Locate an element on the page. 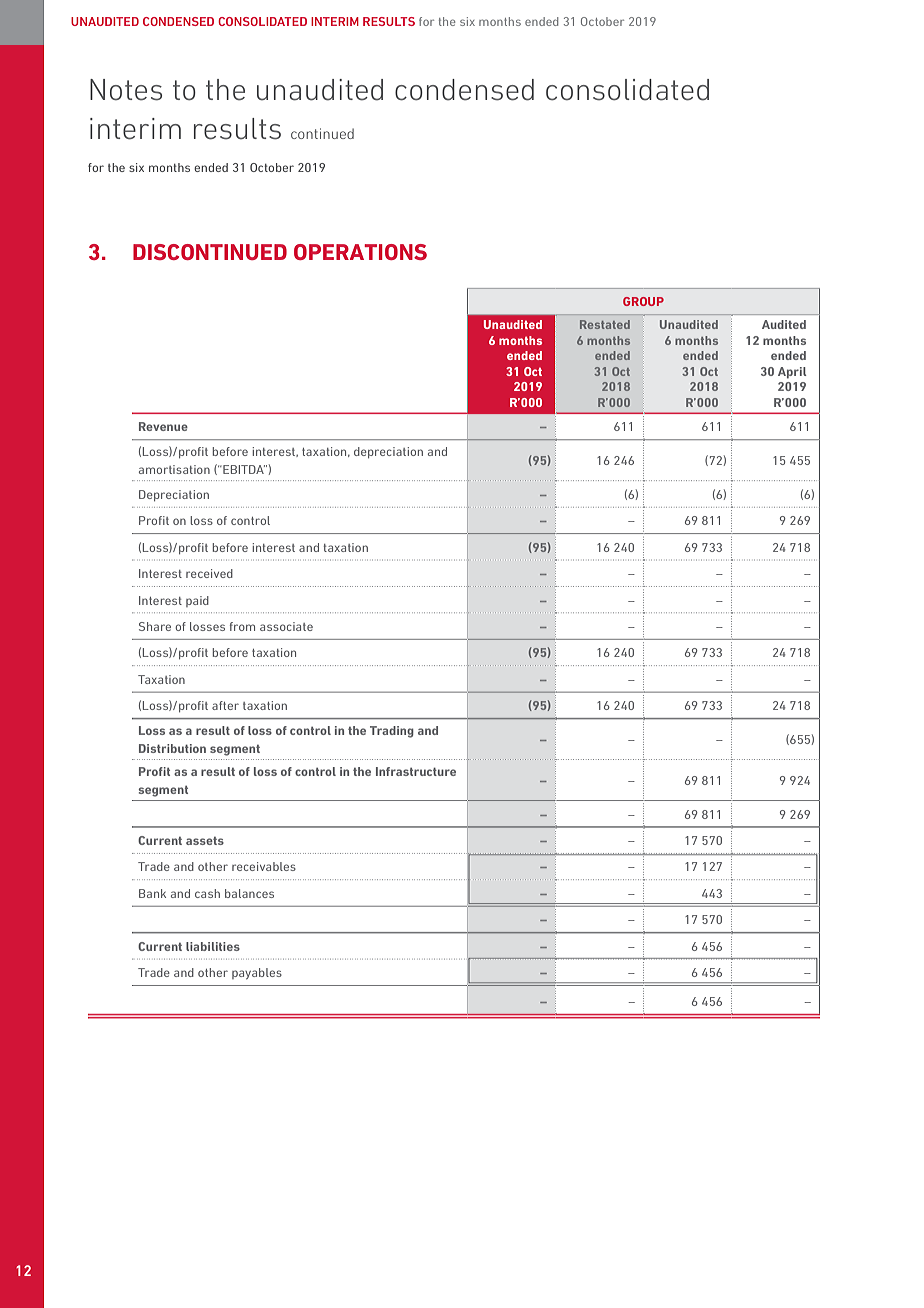 This image has height=1308, width=924. EBITDA is located at coordinates (244, 469).
